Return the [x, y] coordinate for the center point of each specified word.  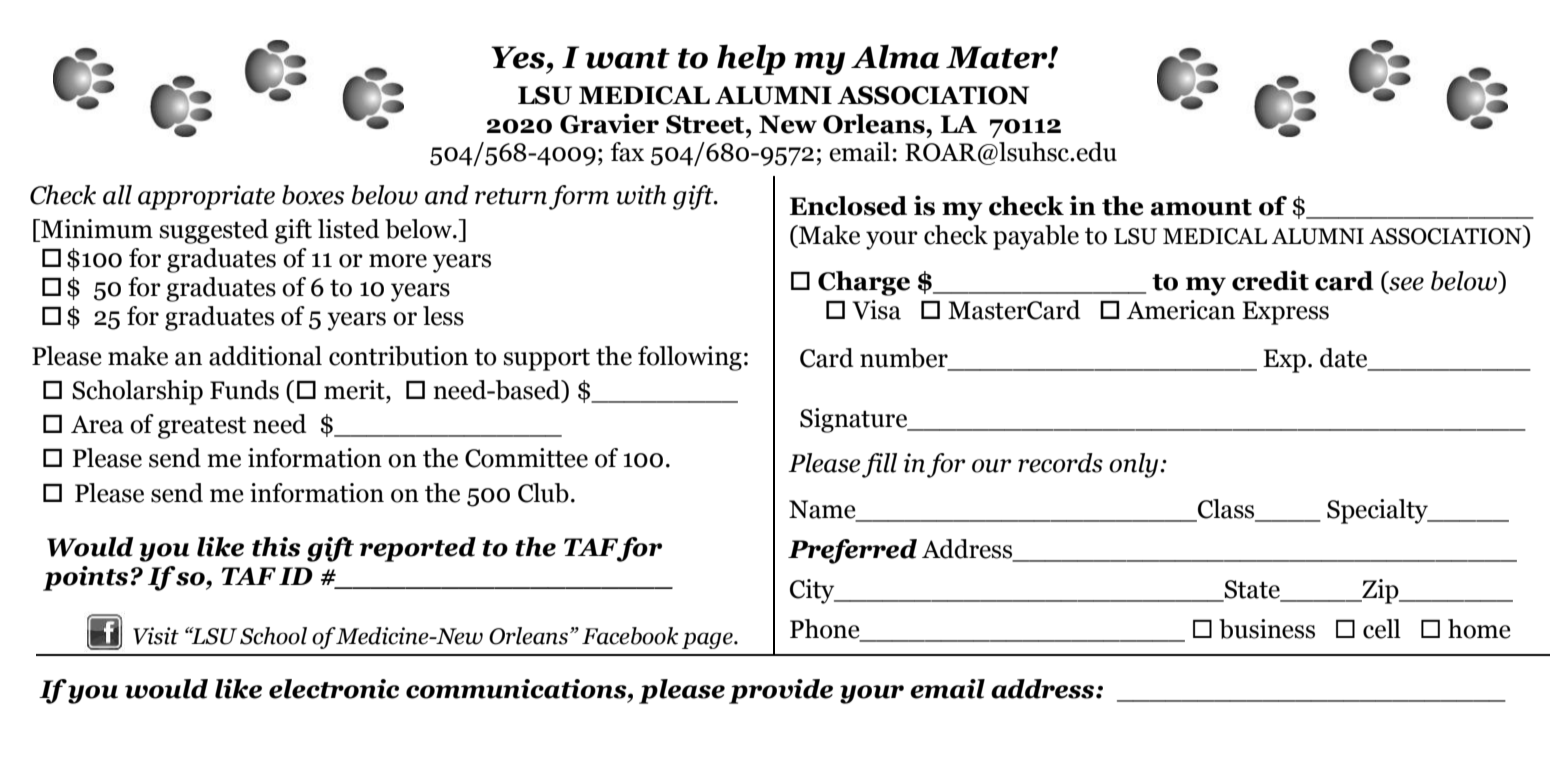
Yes [518, 57]
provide [781, 691]
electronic [334, 689]
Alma [895, 56]
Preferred [852, 551]
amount [1201, 207]
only [1135, 465]
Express [1285, 313]
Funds [244, 390]
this [276, 547]
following [690, 358]
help [751, 59]
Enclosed [848, 206]
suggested [214, 231]
